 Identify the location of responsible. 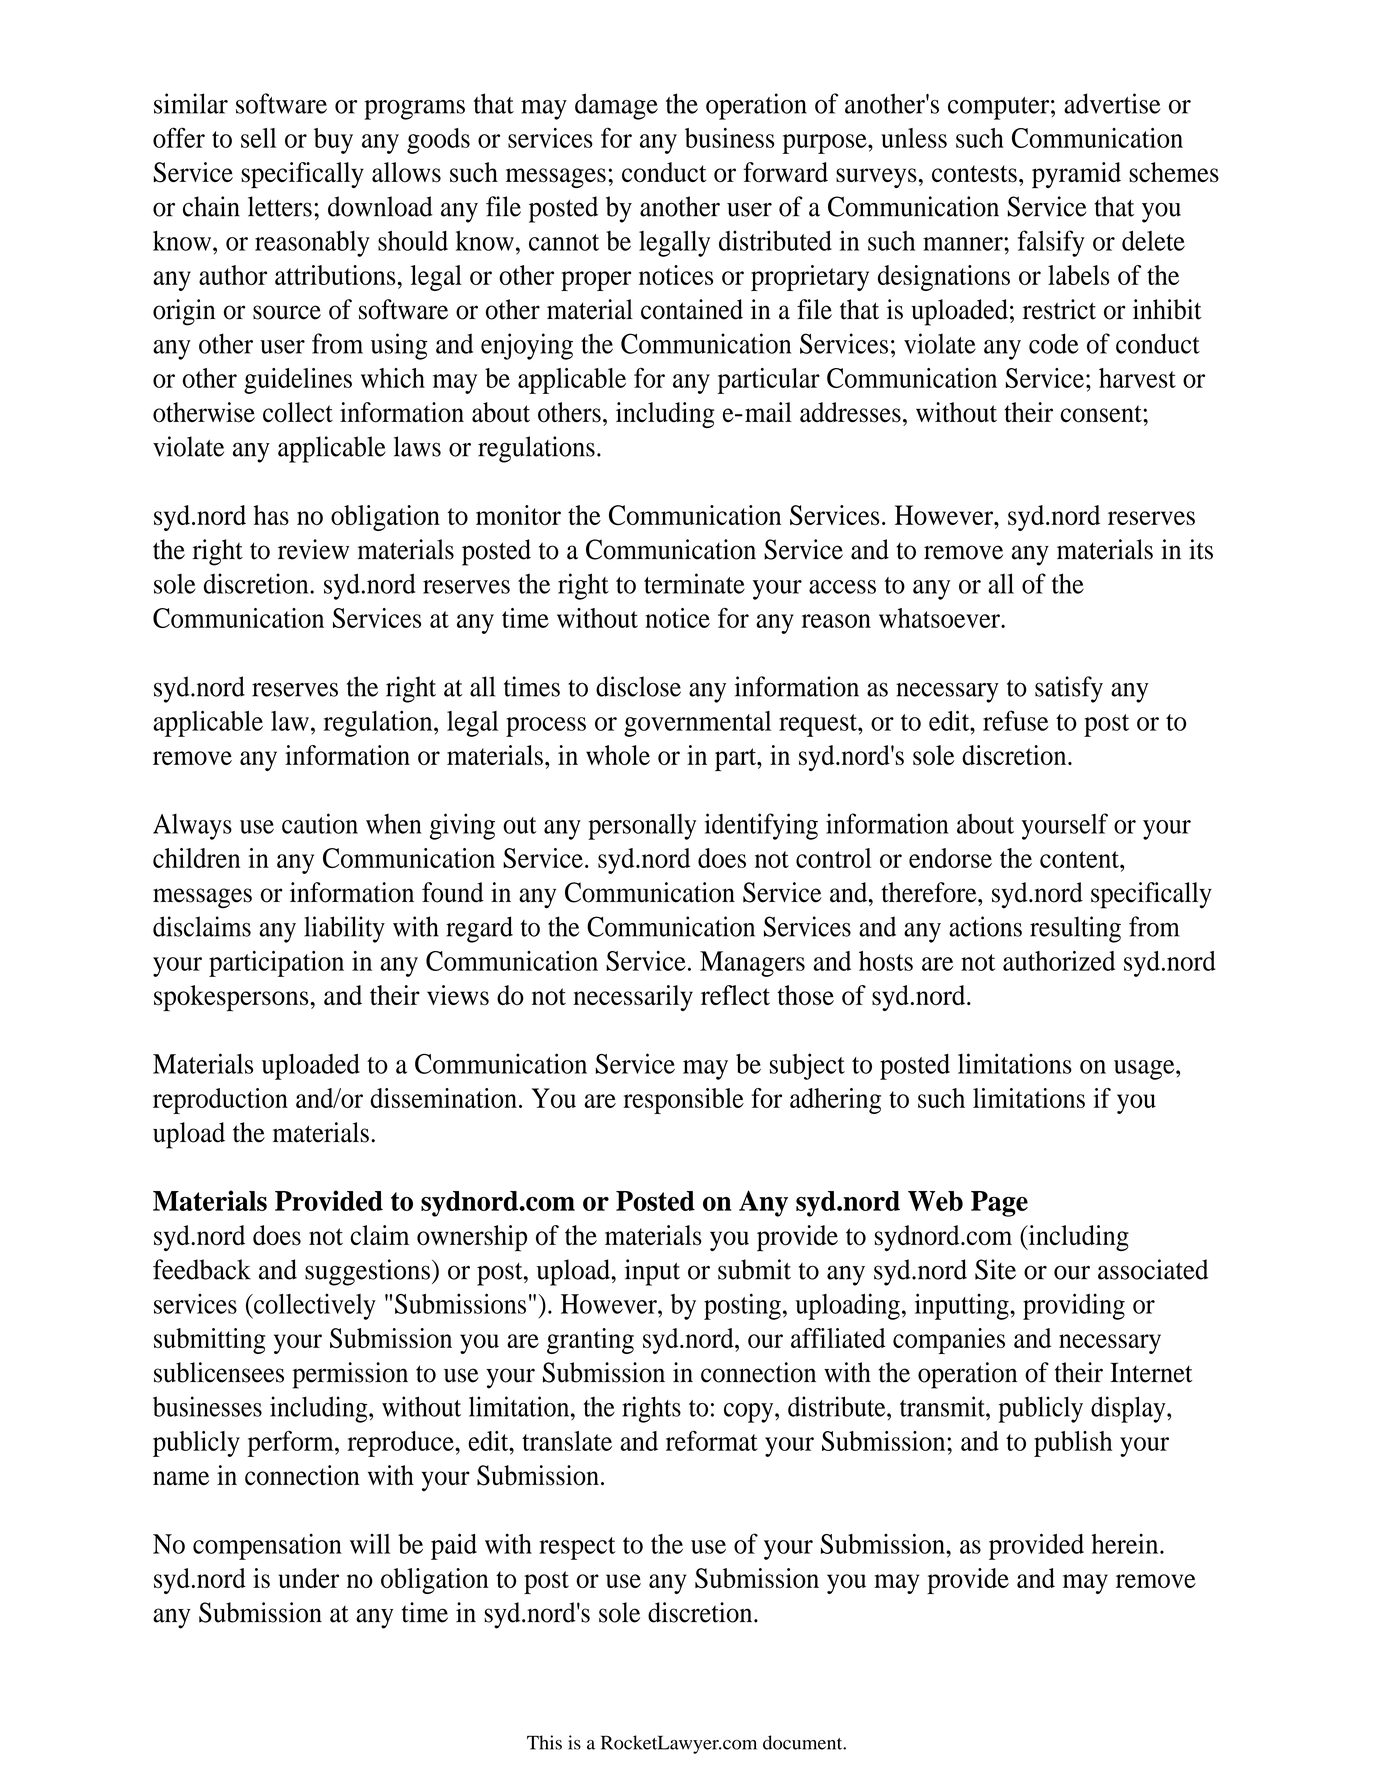
(683, 1101).
